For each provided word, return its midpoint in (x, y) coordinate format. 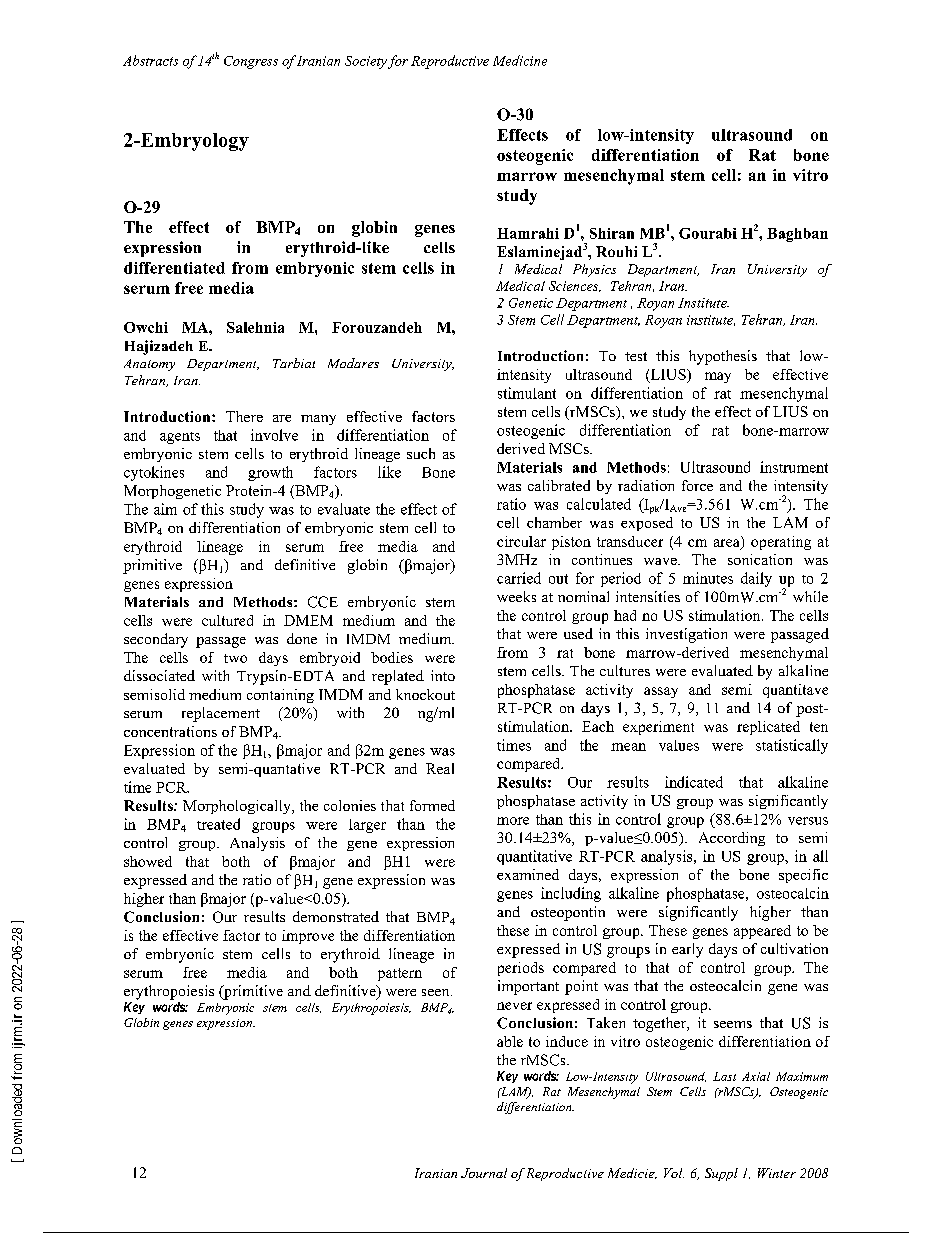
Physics (594, 270)
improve (308, 937)
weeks (516, 596)
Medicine (520, 60)
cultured (227, 620)
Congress (251, 62)
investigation (686, 635)
